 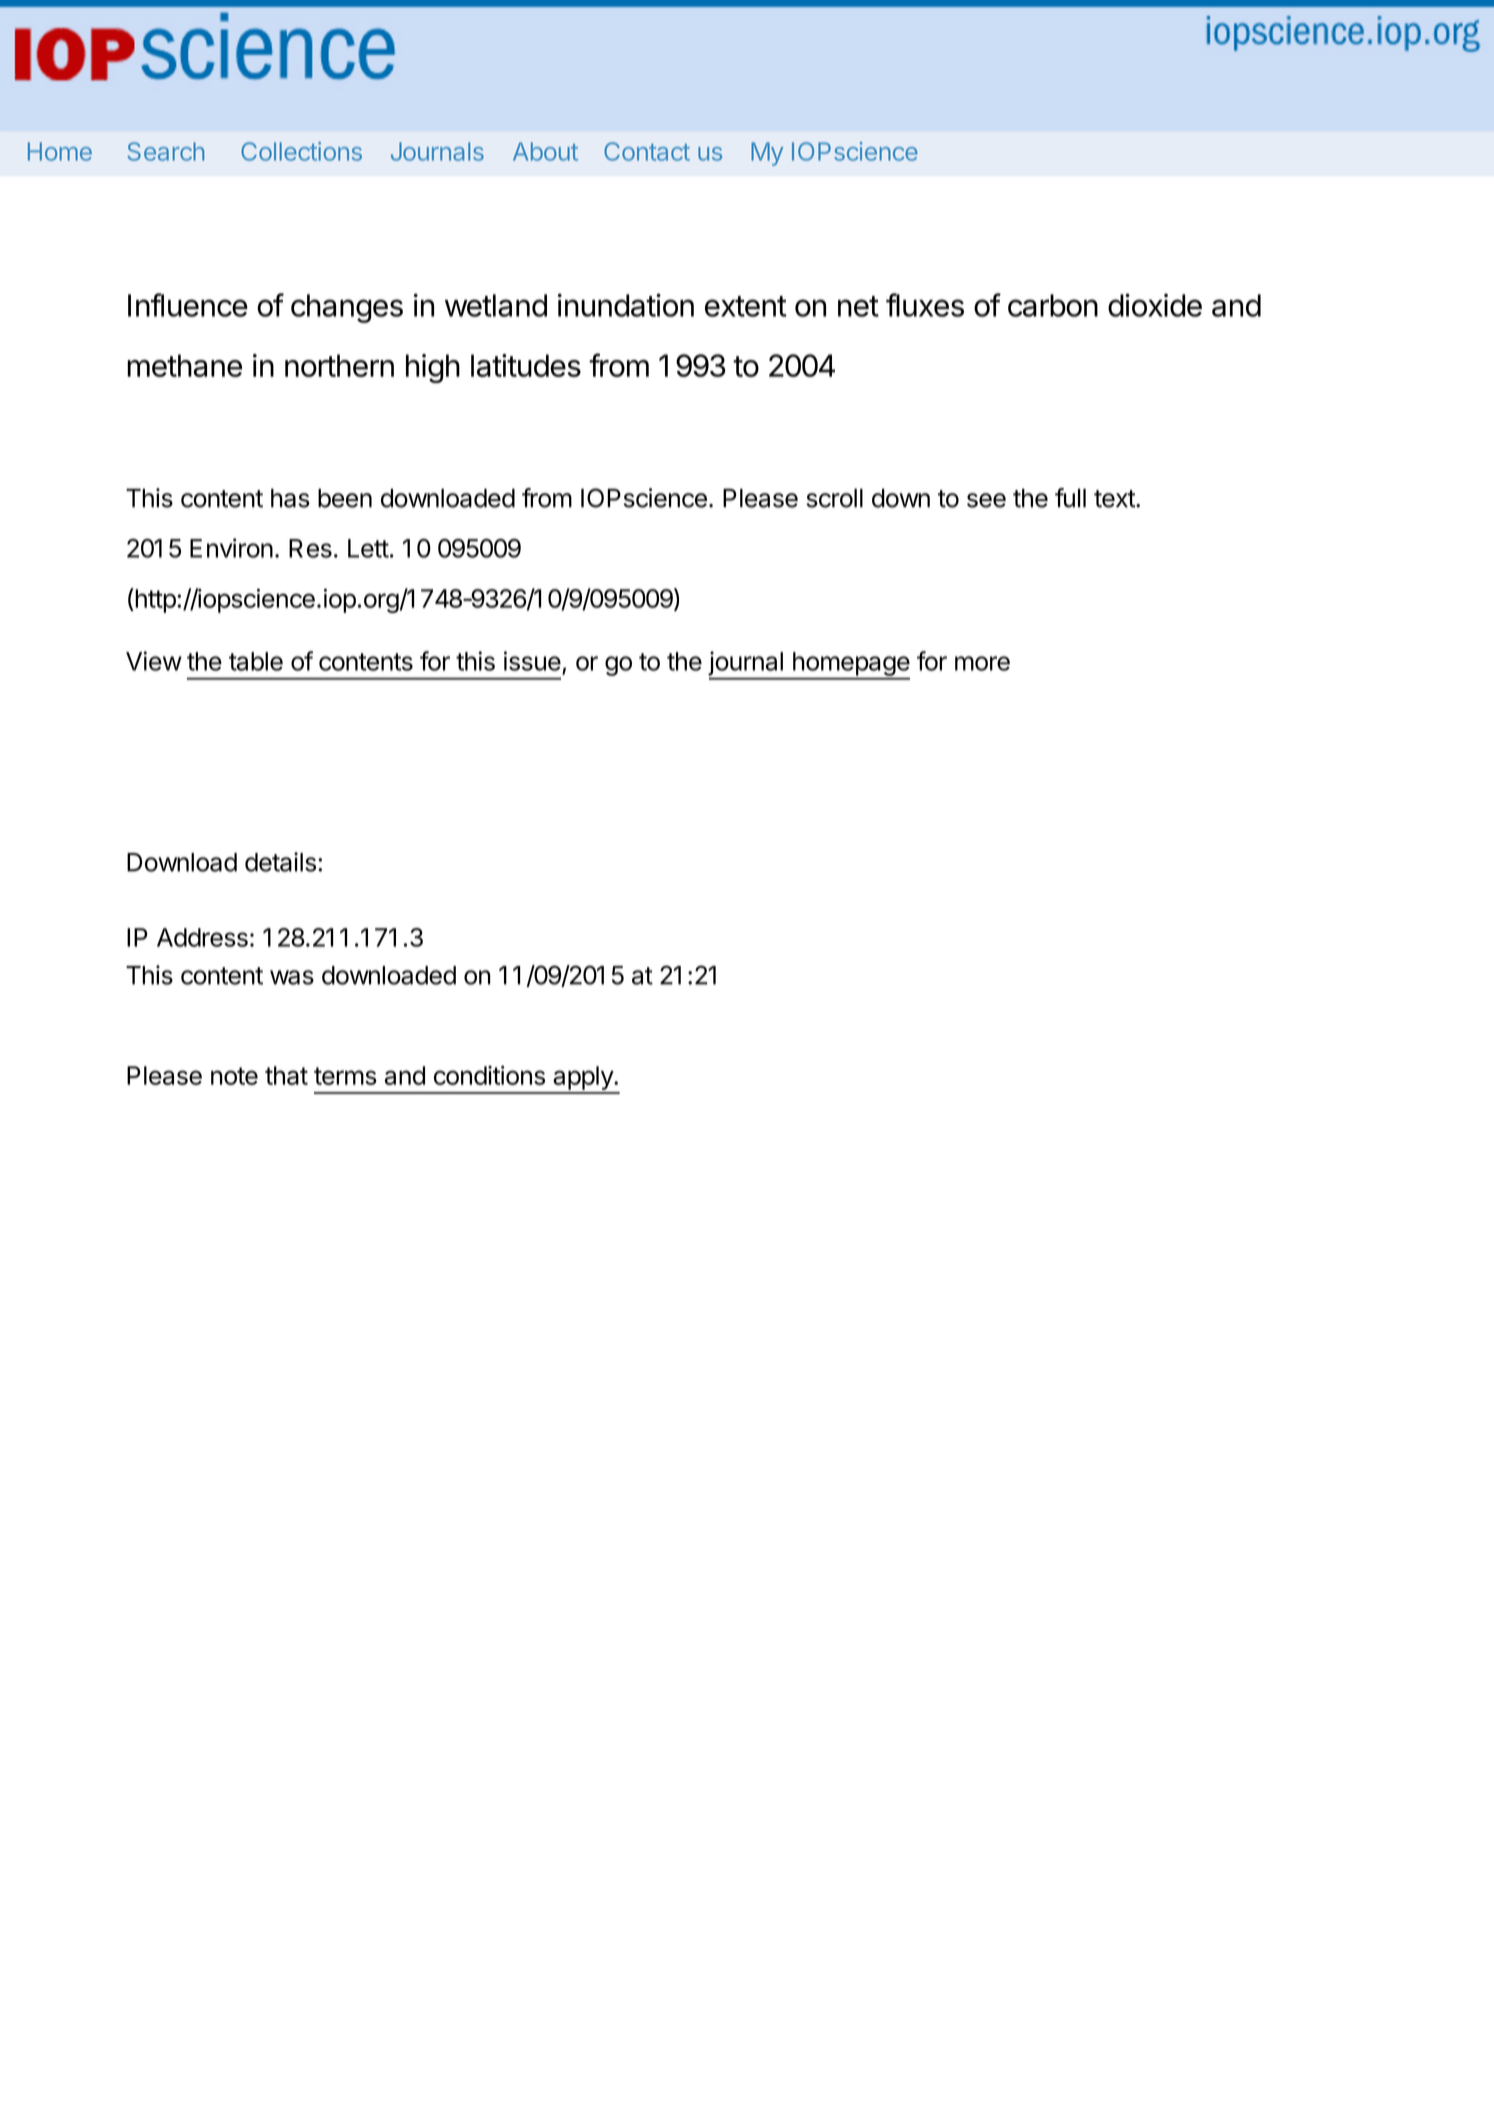 I want to click on was, so click(x=292, y=977).
